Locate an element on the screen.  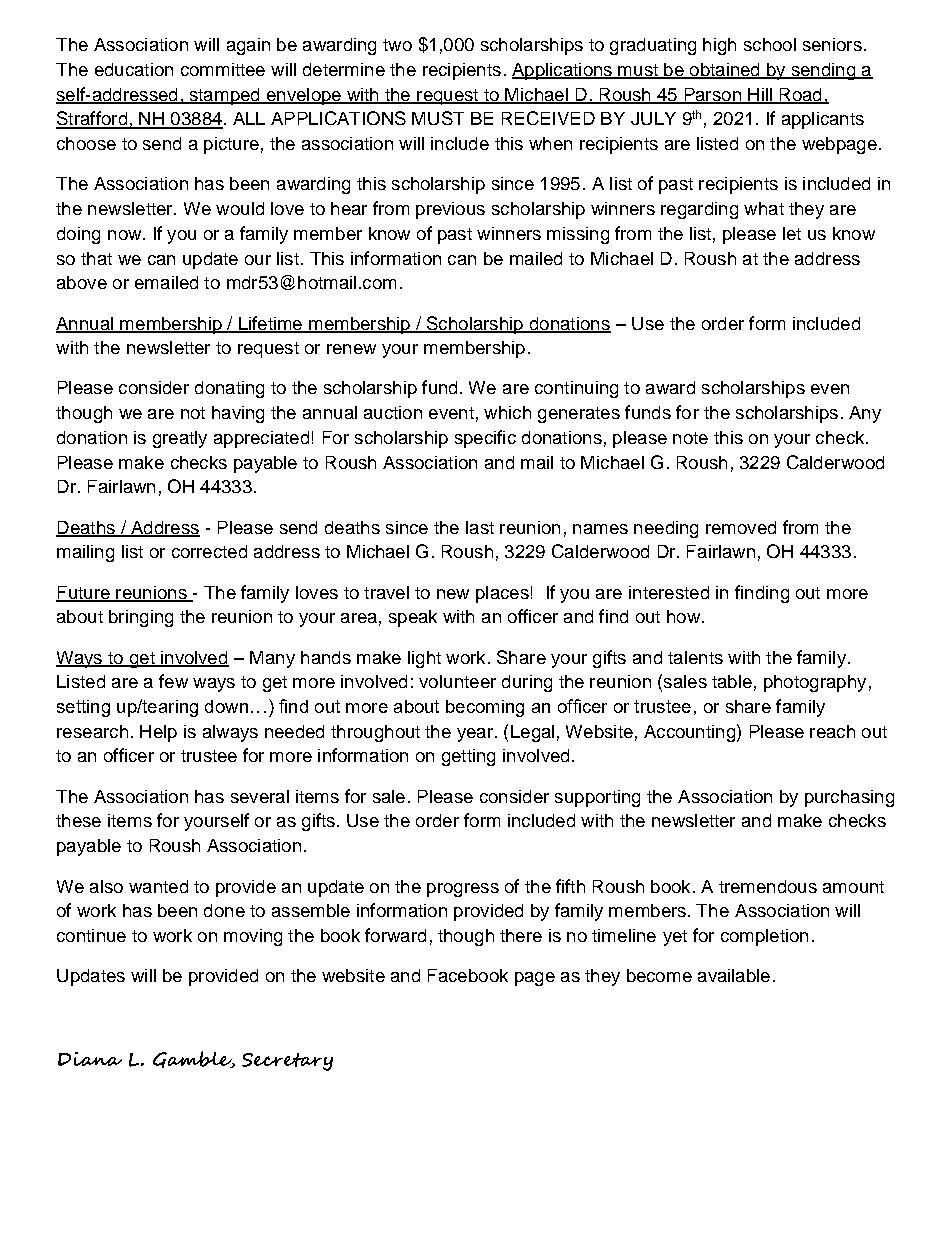
Diana is located at coordinates (90, 1059).
